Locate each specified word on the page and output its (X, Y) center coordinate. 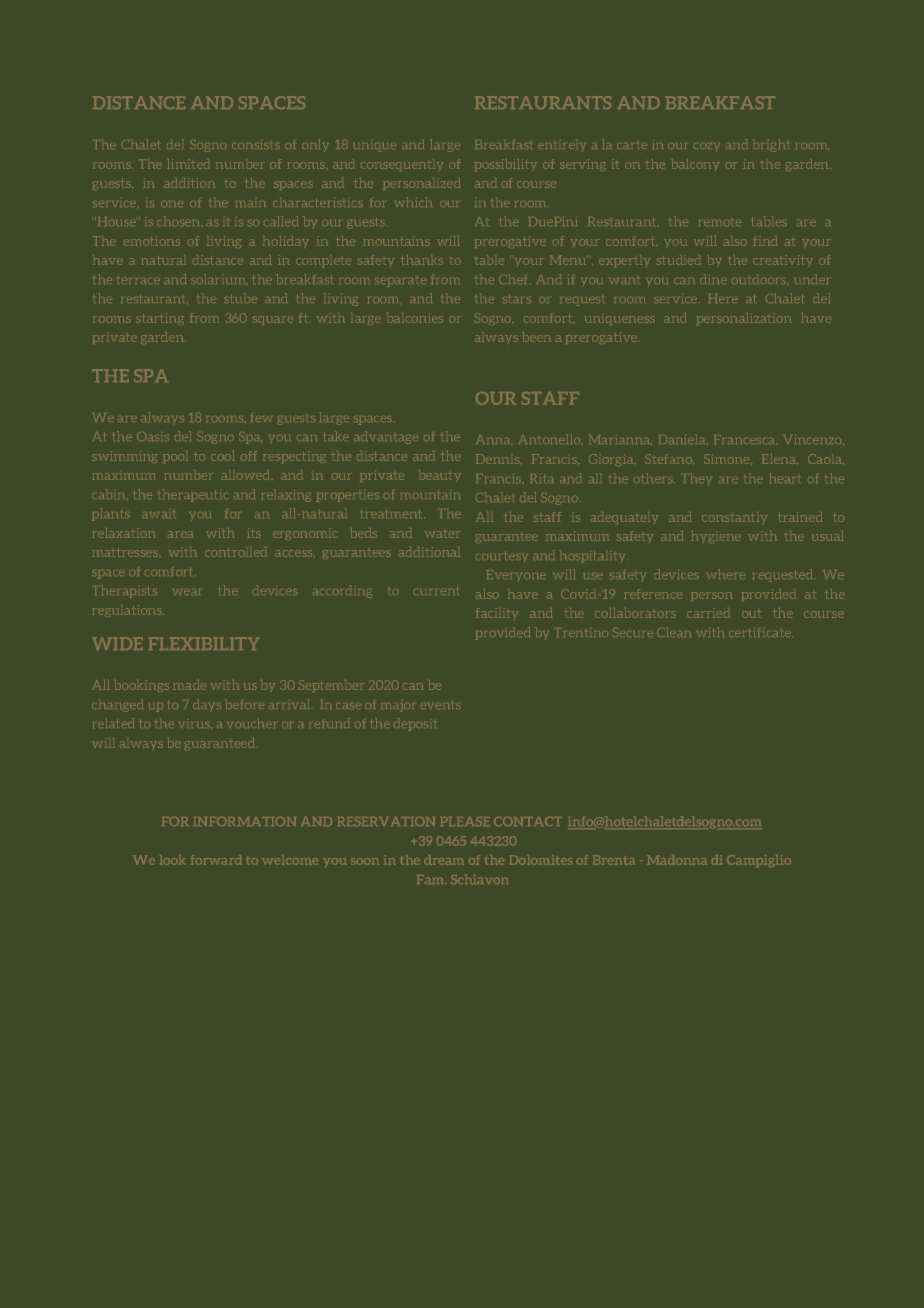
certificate (761, 632)
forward (216, 860)
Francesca (746, 439)
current (436, 590)
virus (195, 725)
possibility (506, 165)
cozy (707, 147)
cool (223, 456)
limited (188, 164)
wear (186, 592)
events (441, 704)
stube (240, 298)
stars (517, 298)
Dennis (499, 459)
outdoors (760, 279)
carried (708, 613)
